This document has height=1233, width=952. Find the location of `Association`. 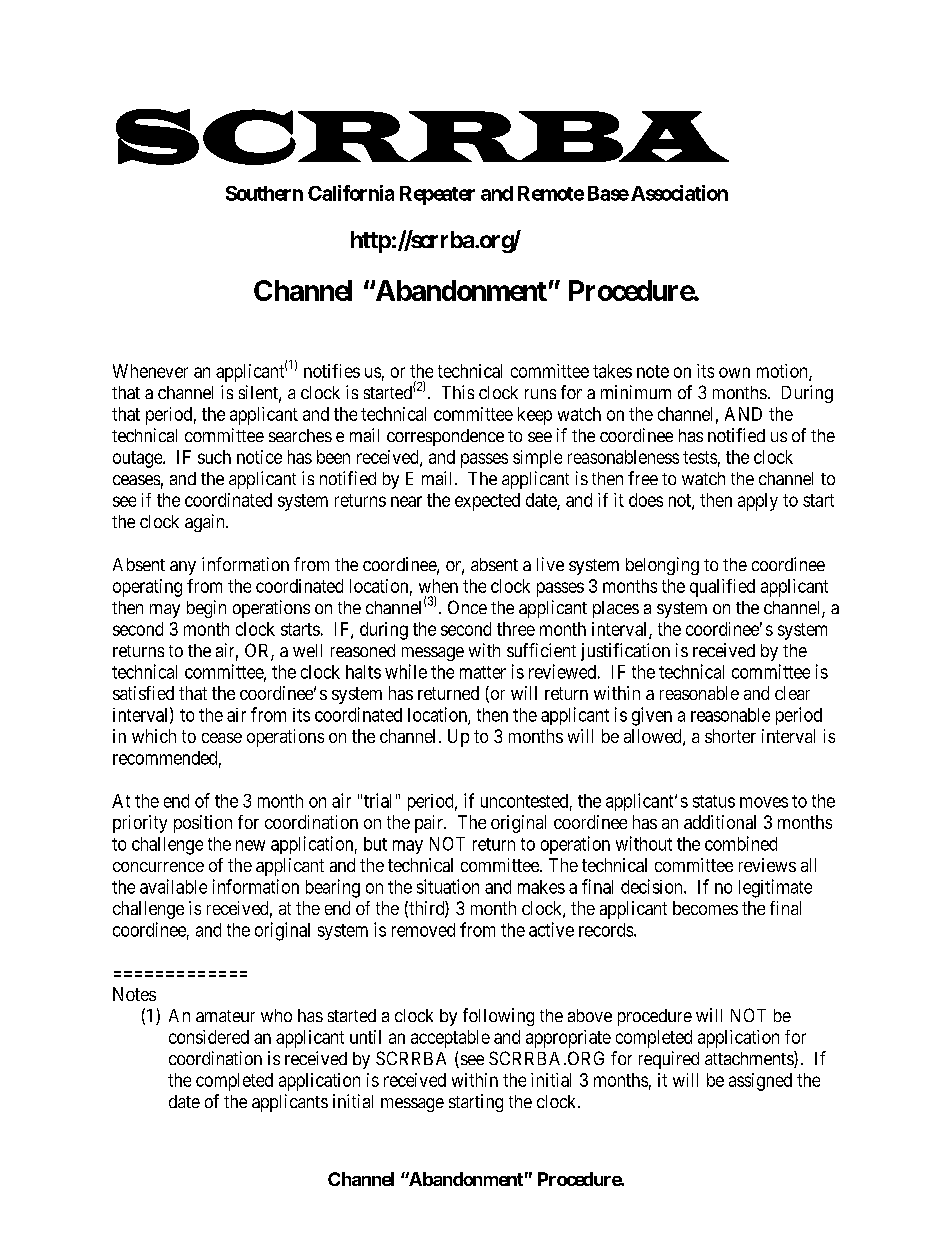

Association is located at coordinates (678, 193).
